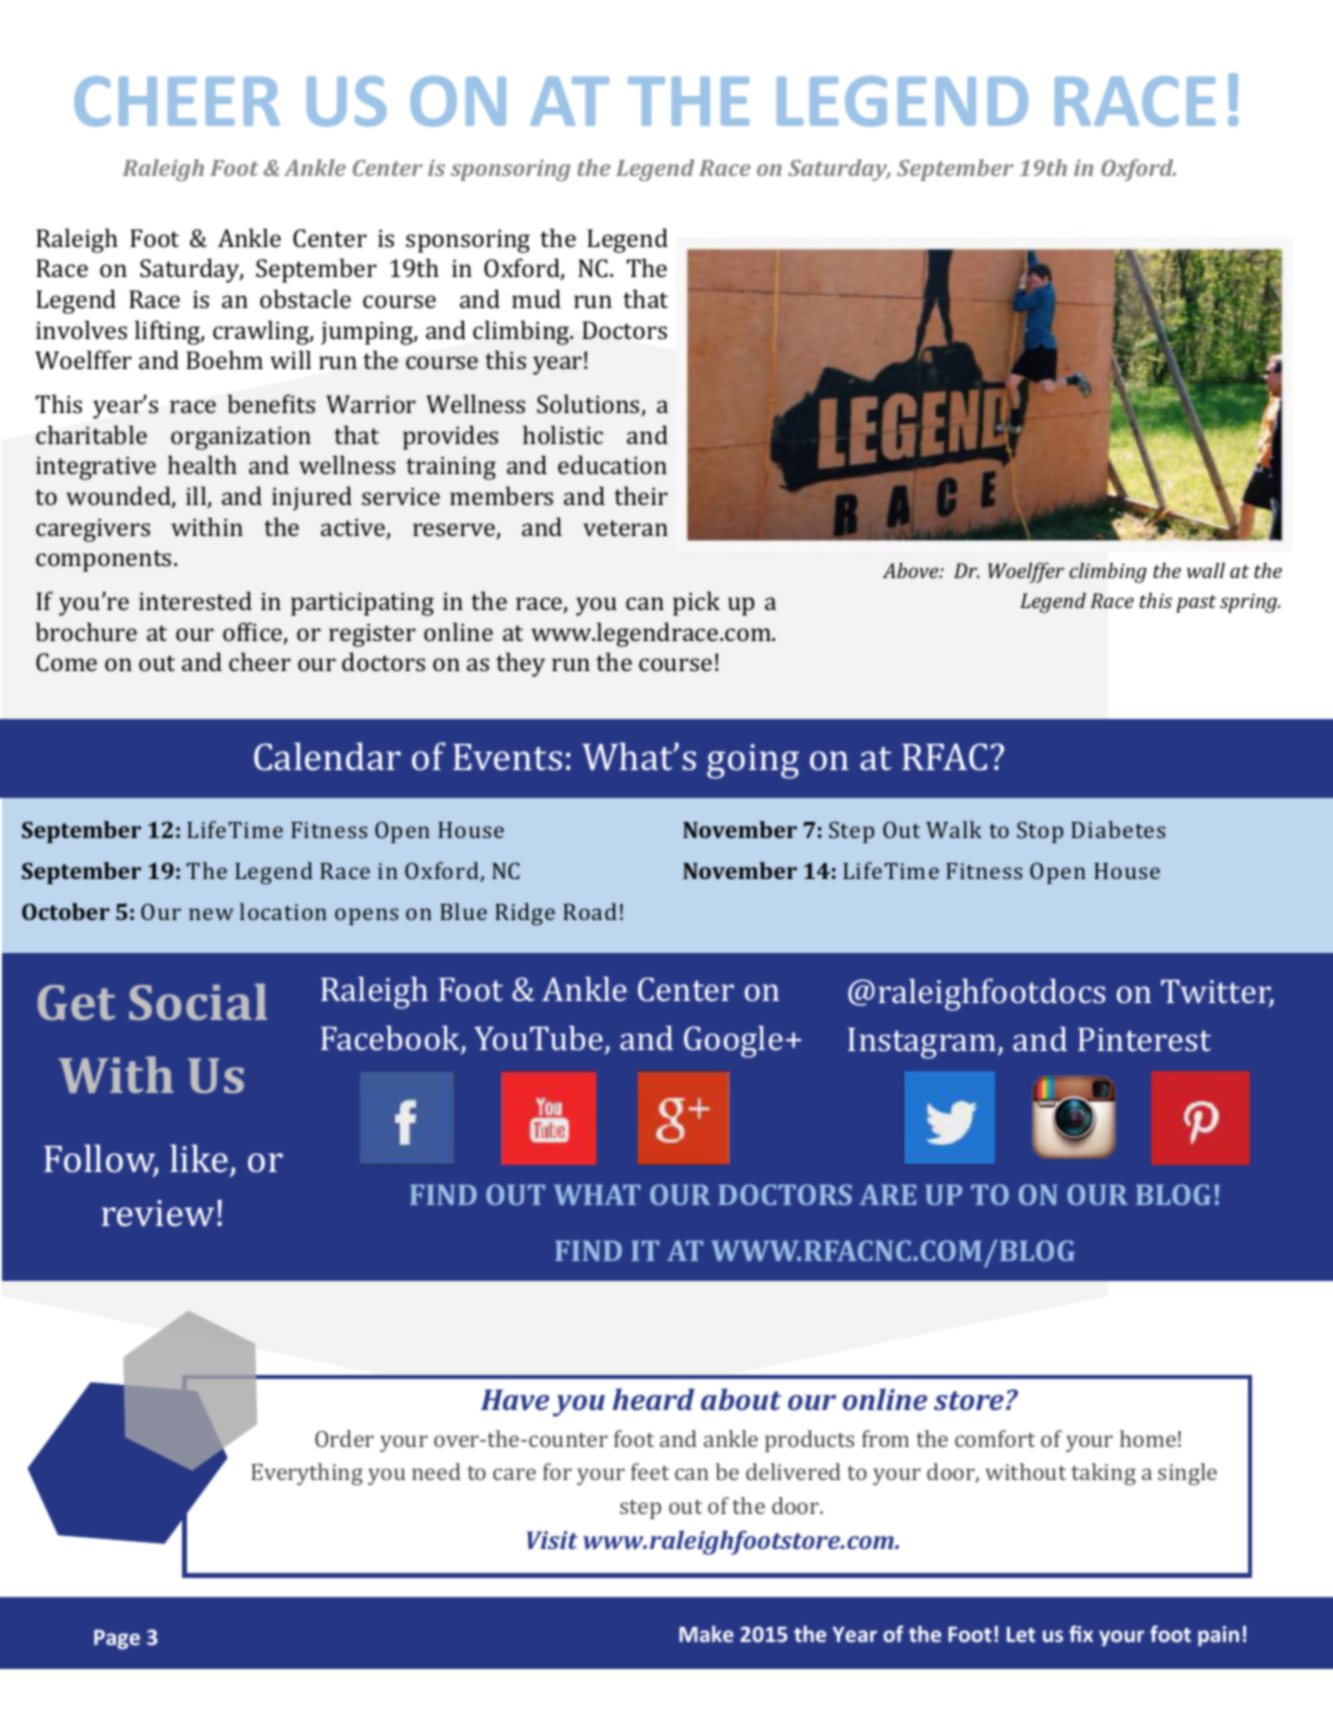  I want to click on Page, so click(117, 1640).
